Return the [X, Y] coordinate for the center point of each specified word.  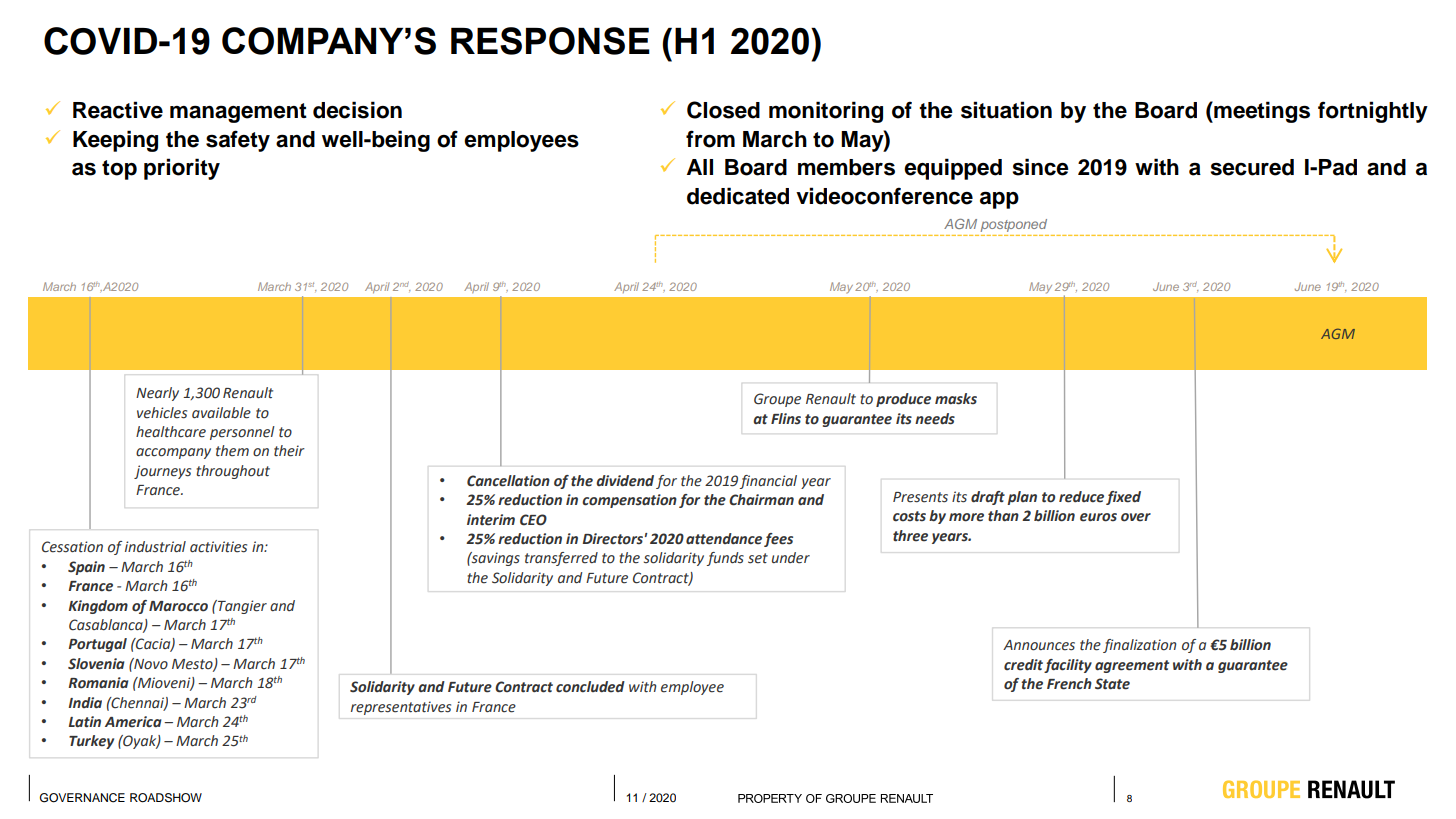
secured [1252, 167]
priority [182, 169]
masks [956, 399]
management [238, 113]
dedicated [738, 196]
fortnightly [1373, 112]
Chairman [761, 500]
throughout [233, 472]
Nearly [157, 394]
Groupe [777, 400]
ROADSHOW [166, 798]
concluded [590, 687]
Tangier [241, 607]
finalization [1139, 646]
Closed [723, 110]
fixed [1123, 498]
